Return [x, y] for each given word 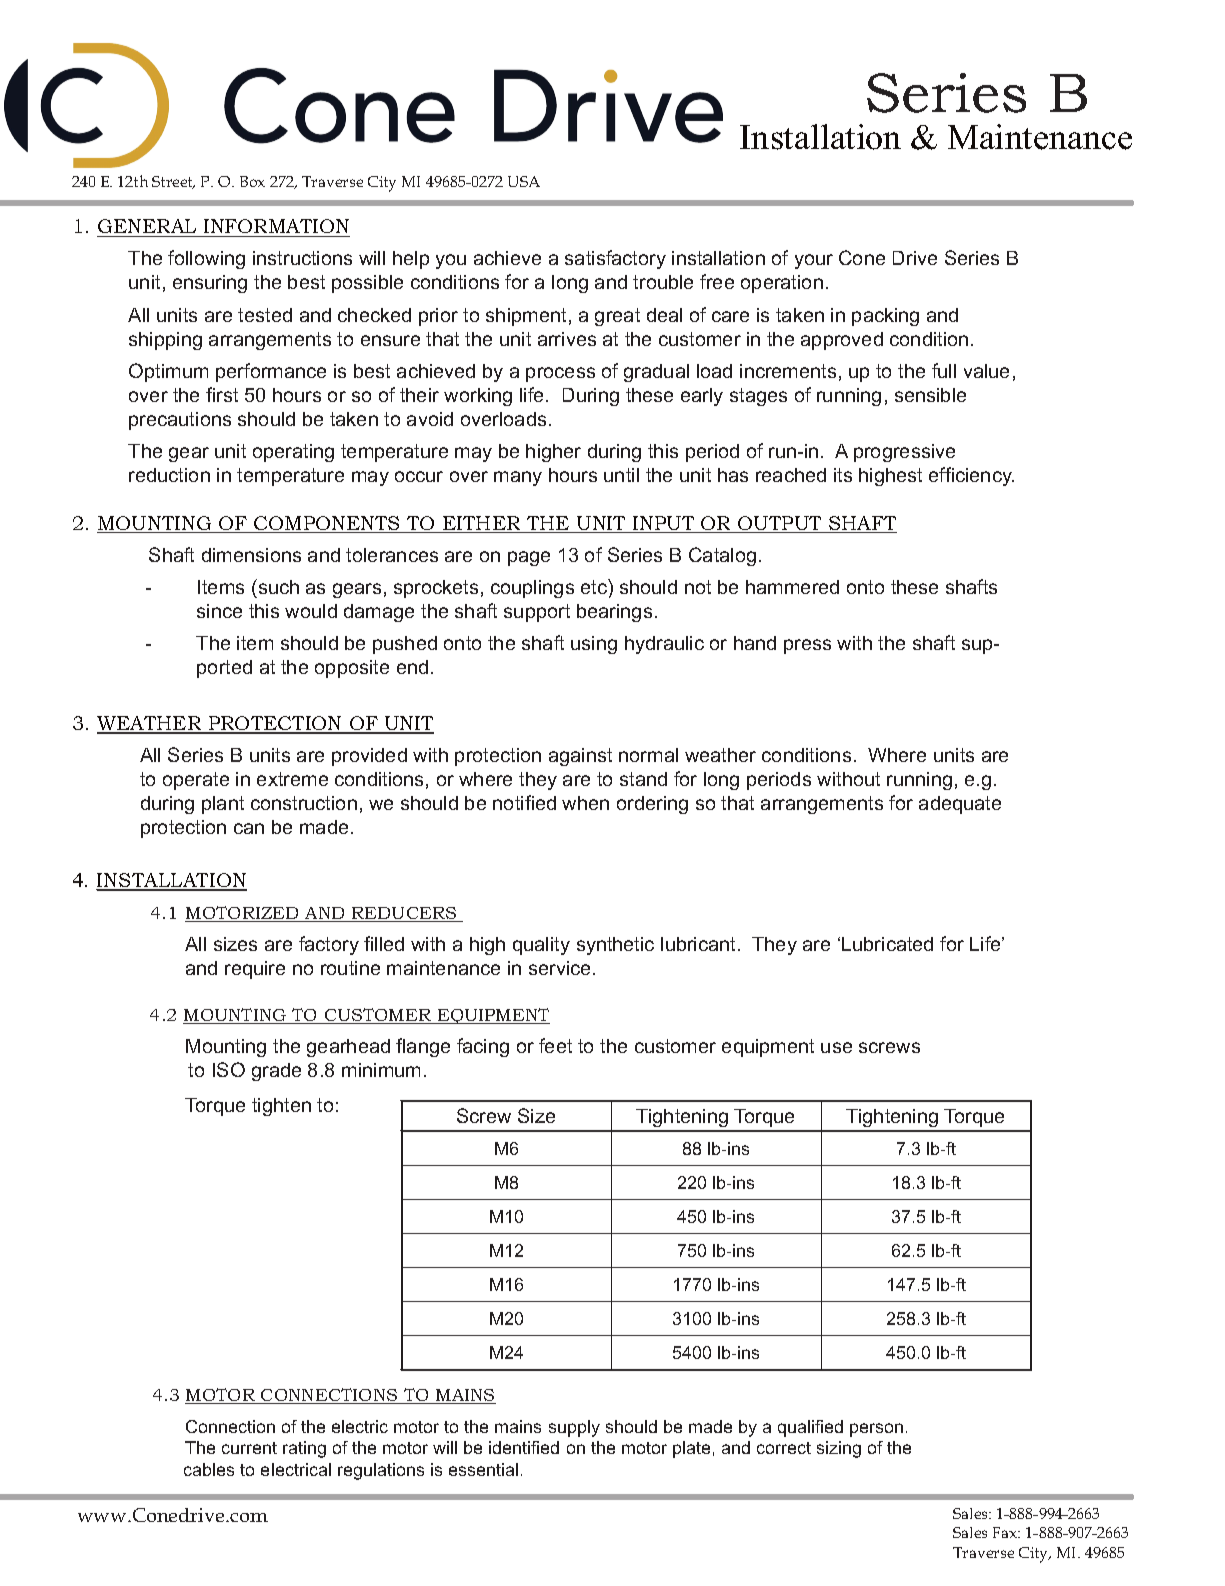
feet [555, 1045]
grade [276, 1072]
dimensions [251, 555]
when [585, 803]
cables [209, 1469]
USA [524, 181]
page [529, 558]
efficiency [971, 476]
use [836, 1047]
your [814, 261]
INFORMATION [276, 228]
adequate [960, 805]
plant [223, 805]
